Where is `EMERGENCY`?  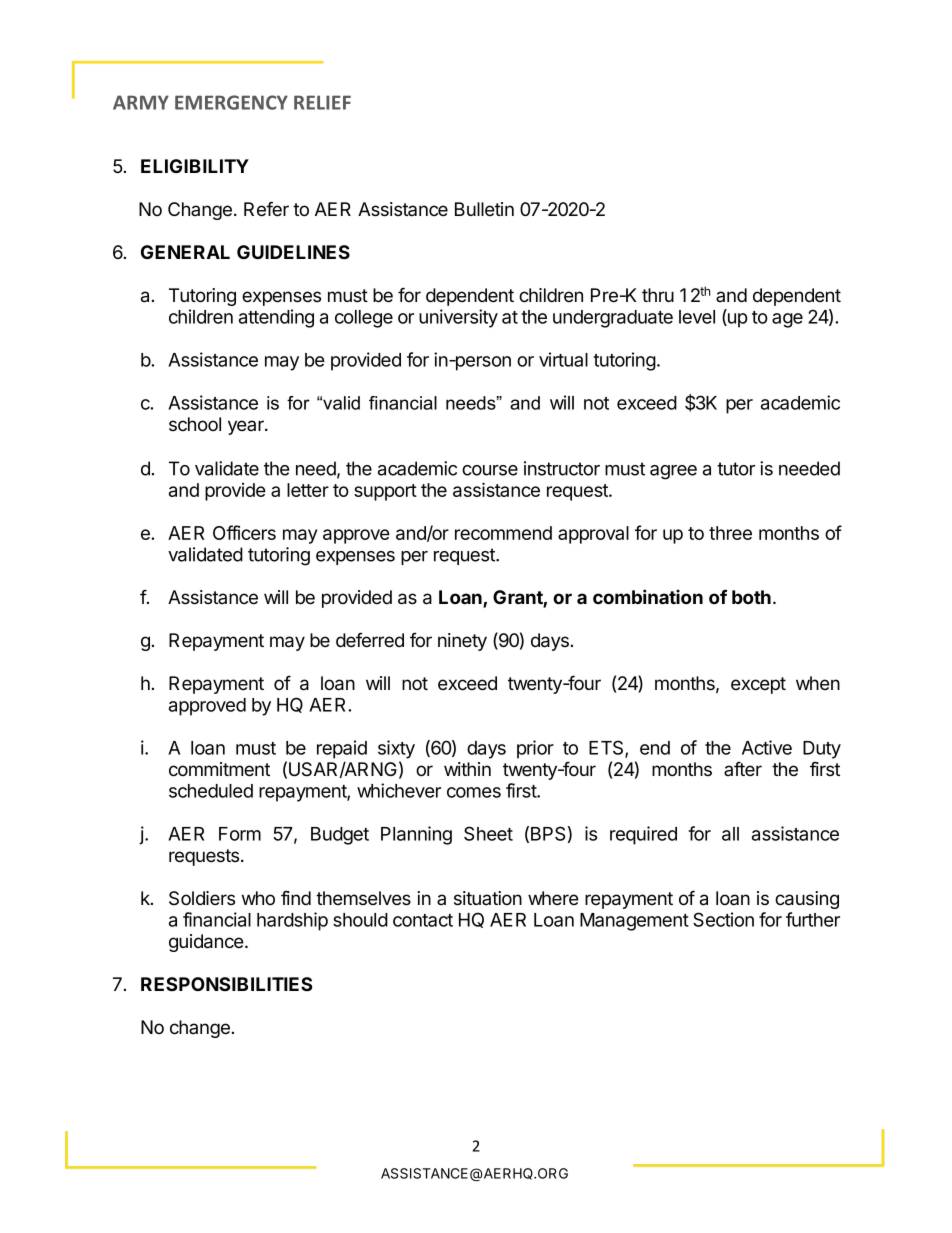 EMERGENCY is located at coordinates (231, 102).
